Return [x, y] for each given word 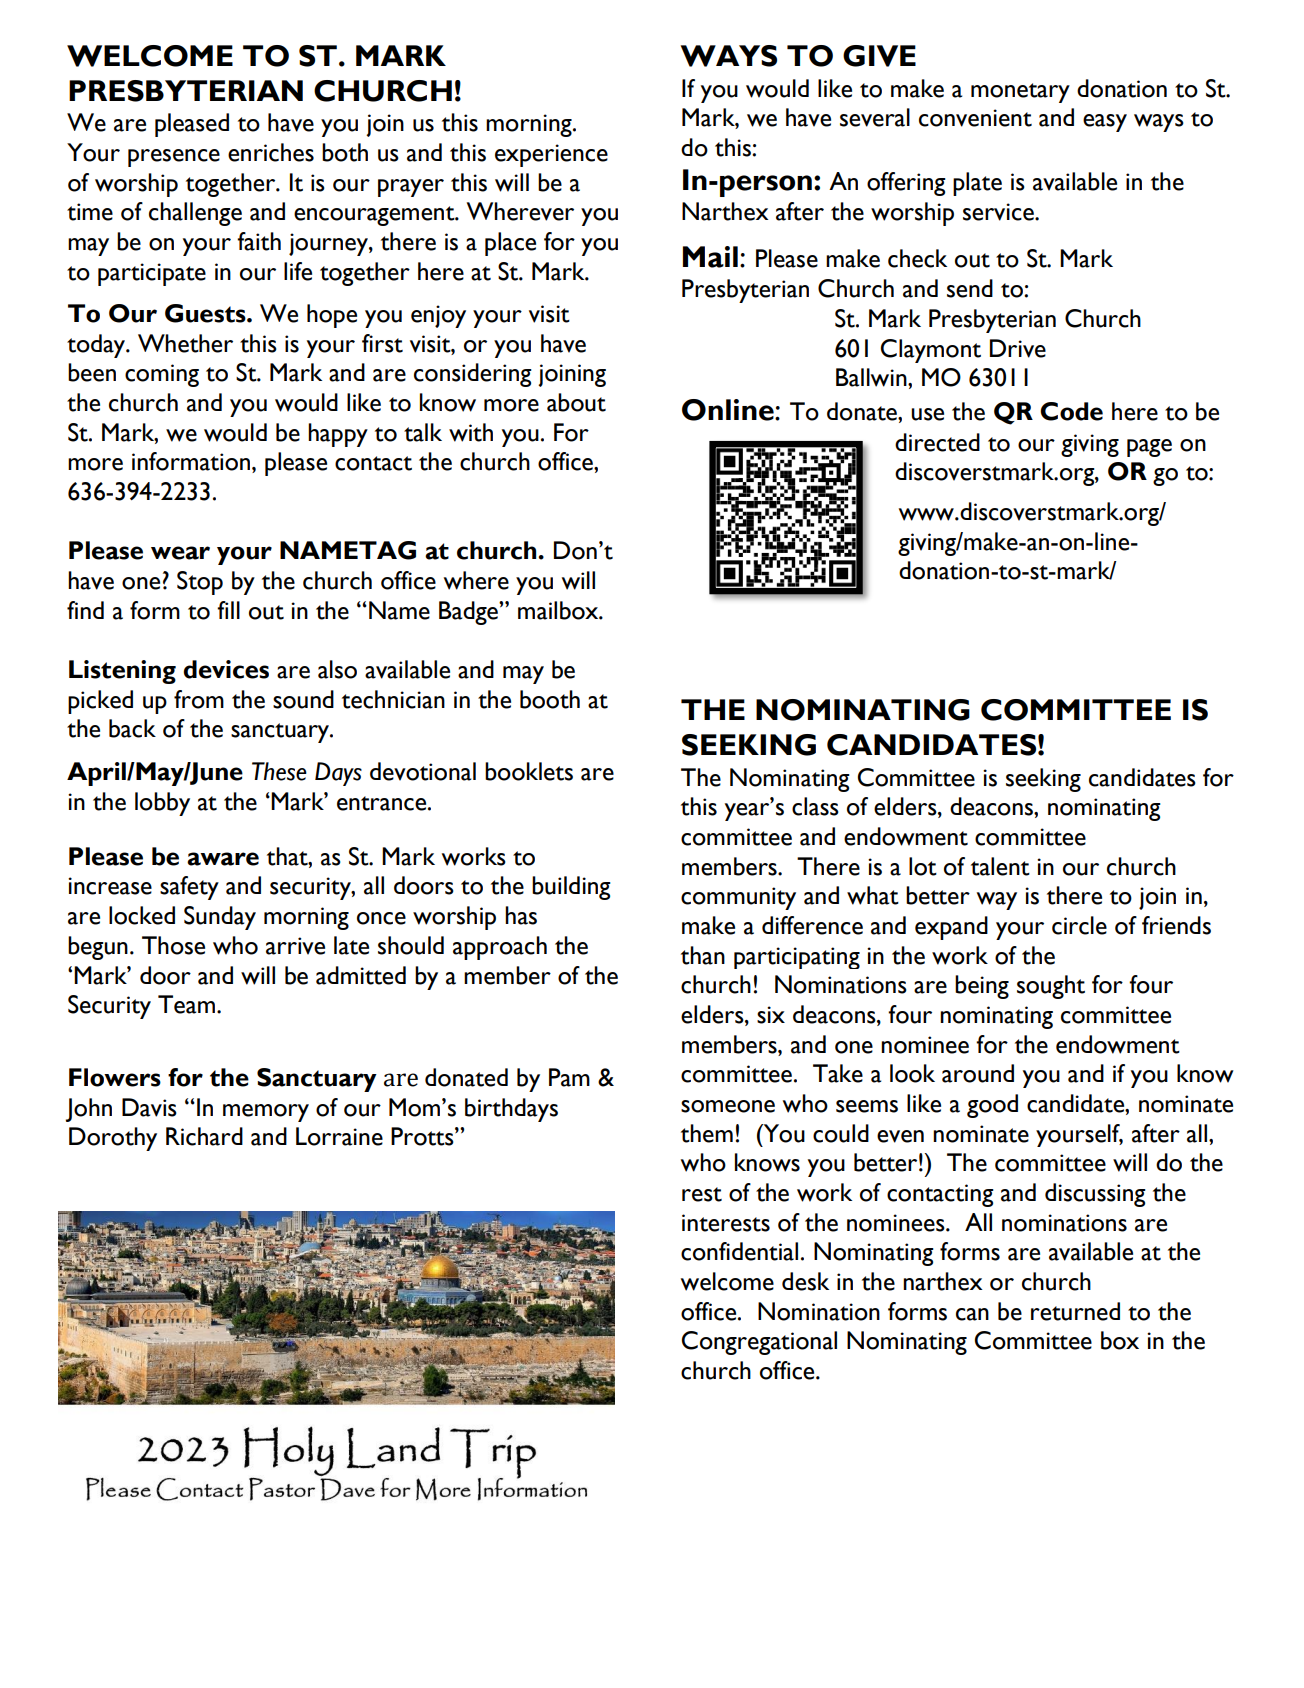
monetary [1020, 93]
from [199, 699]
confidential [739, 1251]
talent [1000, 866]
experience [551, 155]
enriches [271, 152]
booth [550, 699]
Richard [204, 1136]
